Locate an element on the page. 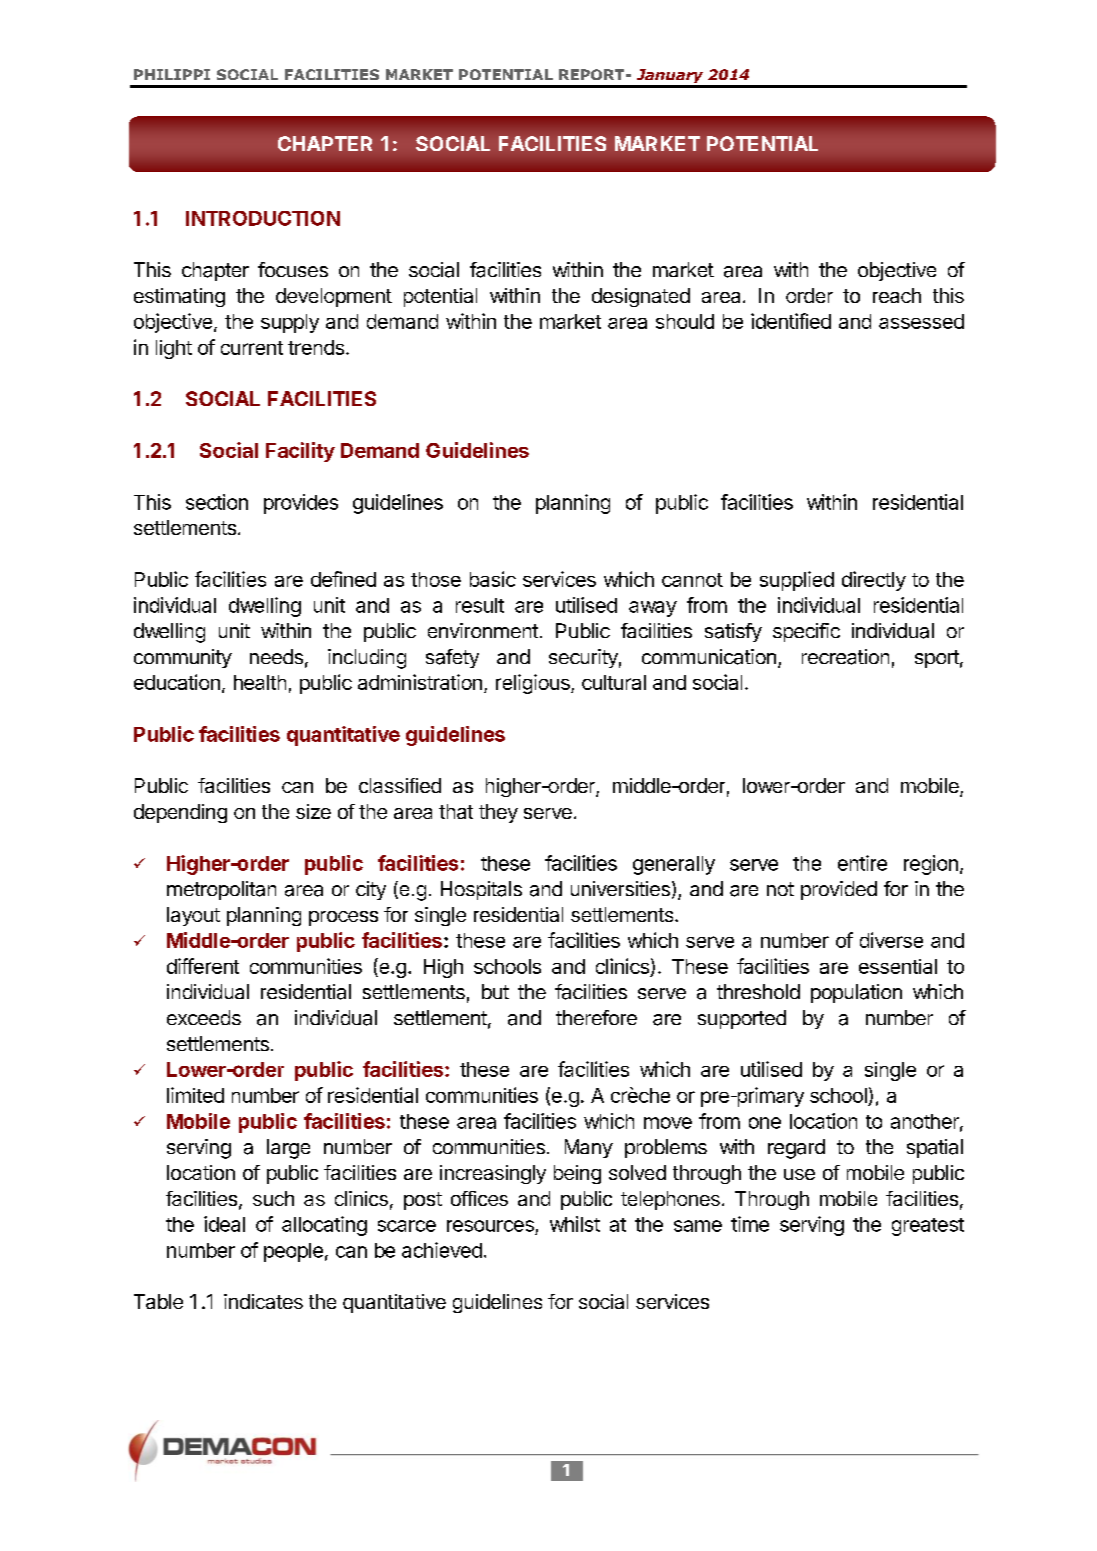 The image size is (1097, 1551). whilst is located at coordinates (575, 1224).
